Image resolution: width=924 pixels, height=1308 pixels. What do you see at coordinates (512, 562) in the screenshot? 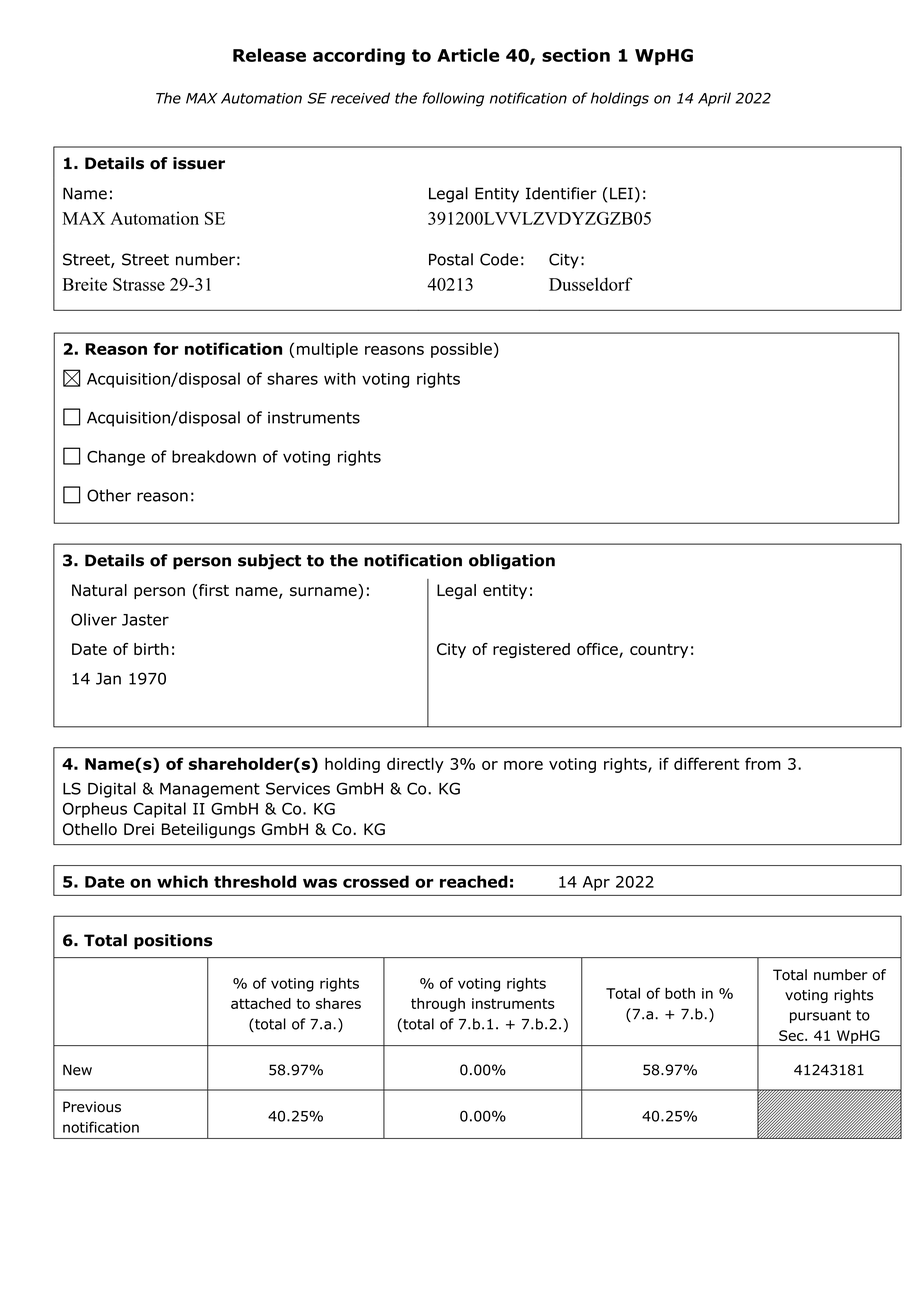
I see `obligation` at bounding box center [512, 562].
